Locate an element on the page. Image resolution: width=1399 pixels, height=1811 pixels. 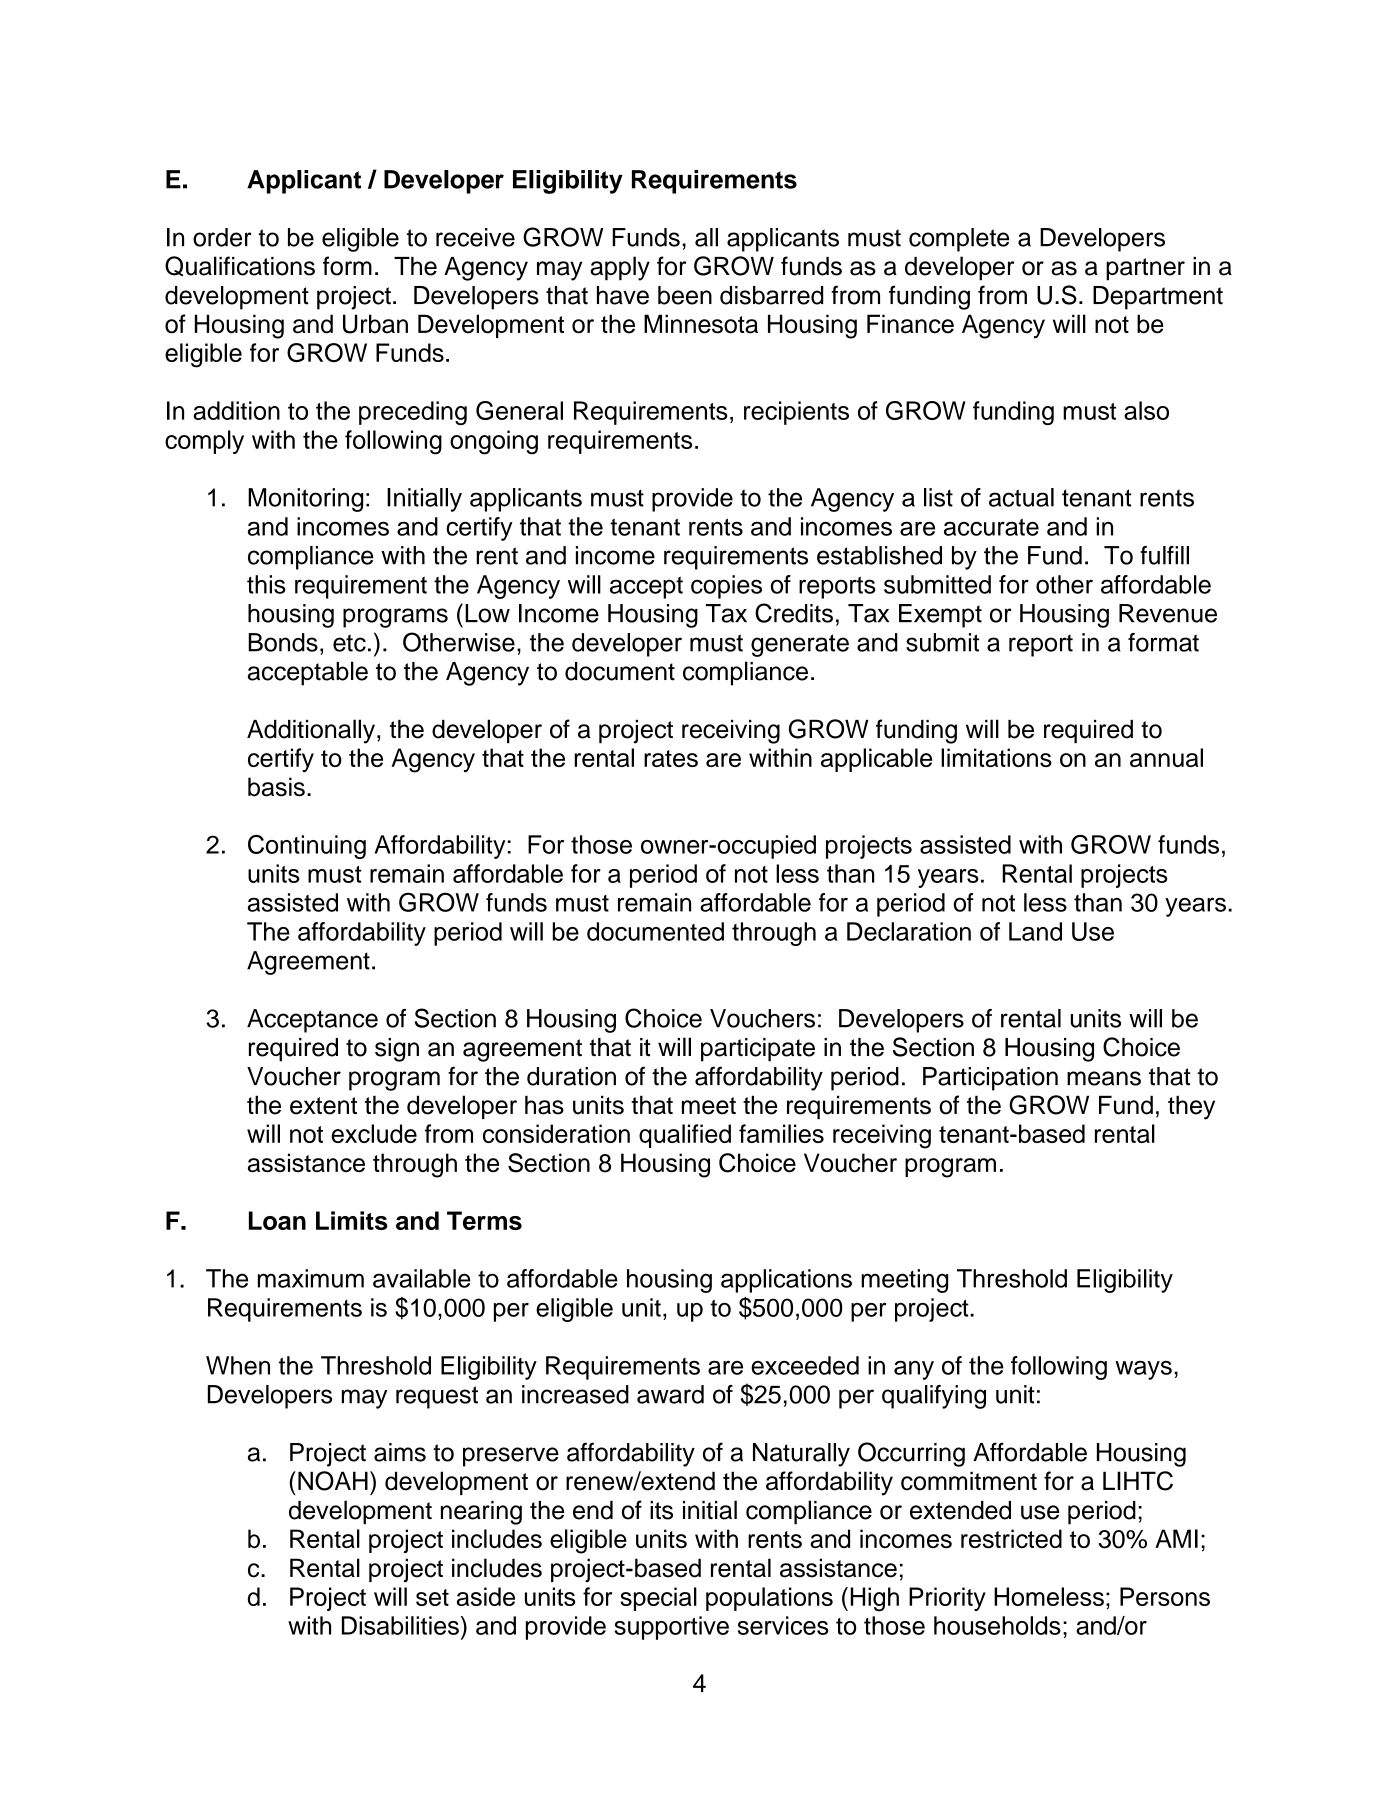
maximum is located at coordinates (311, 1278).
